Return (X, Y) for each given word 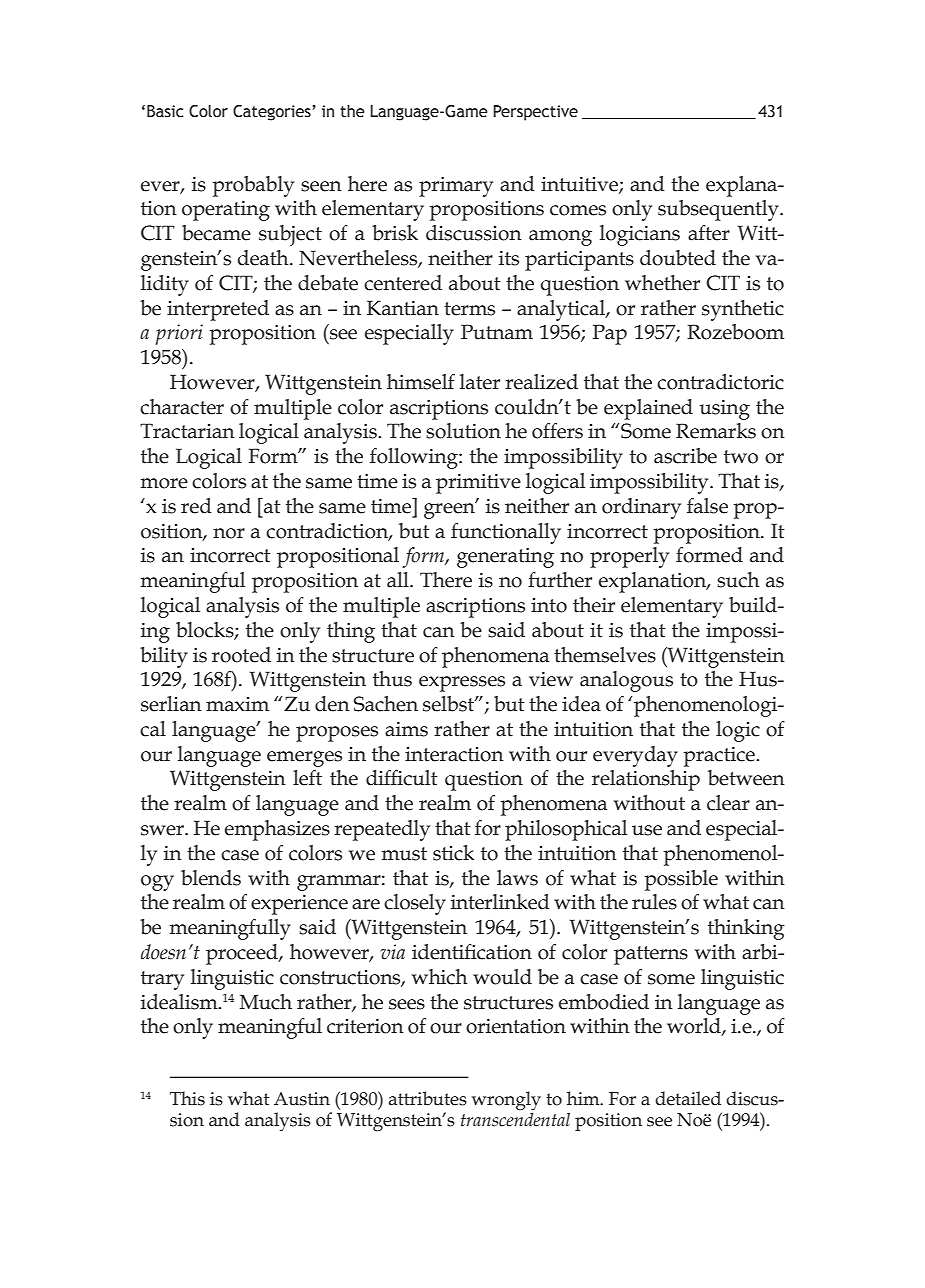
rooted (241, 655)
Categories (272, 113)
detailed (688, 1098)
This (187, 1098)
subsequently (719, 210)
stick (453, 853)
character (182, 407)
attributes (428, 1098)
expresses (462, 684)
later (480, 382)
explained (648, 409)
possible (681, 880)
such (738, 580)
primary (456, 187)
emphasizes (277, 830)
